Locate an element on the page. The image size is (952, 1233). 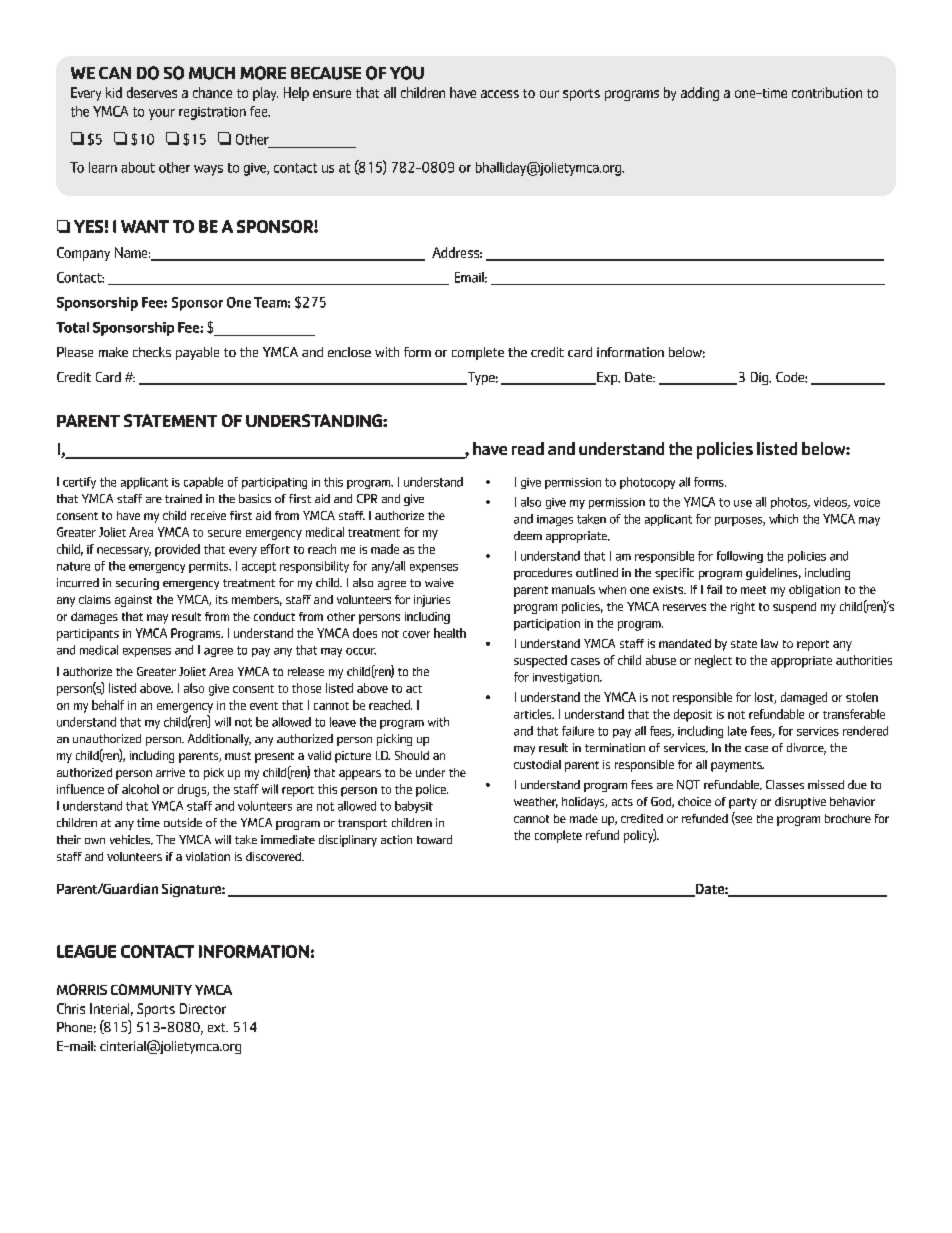
deserves is located at coordinates (152, 92).
